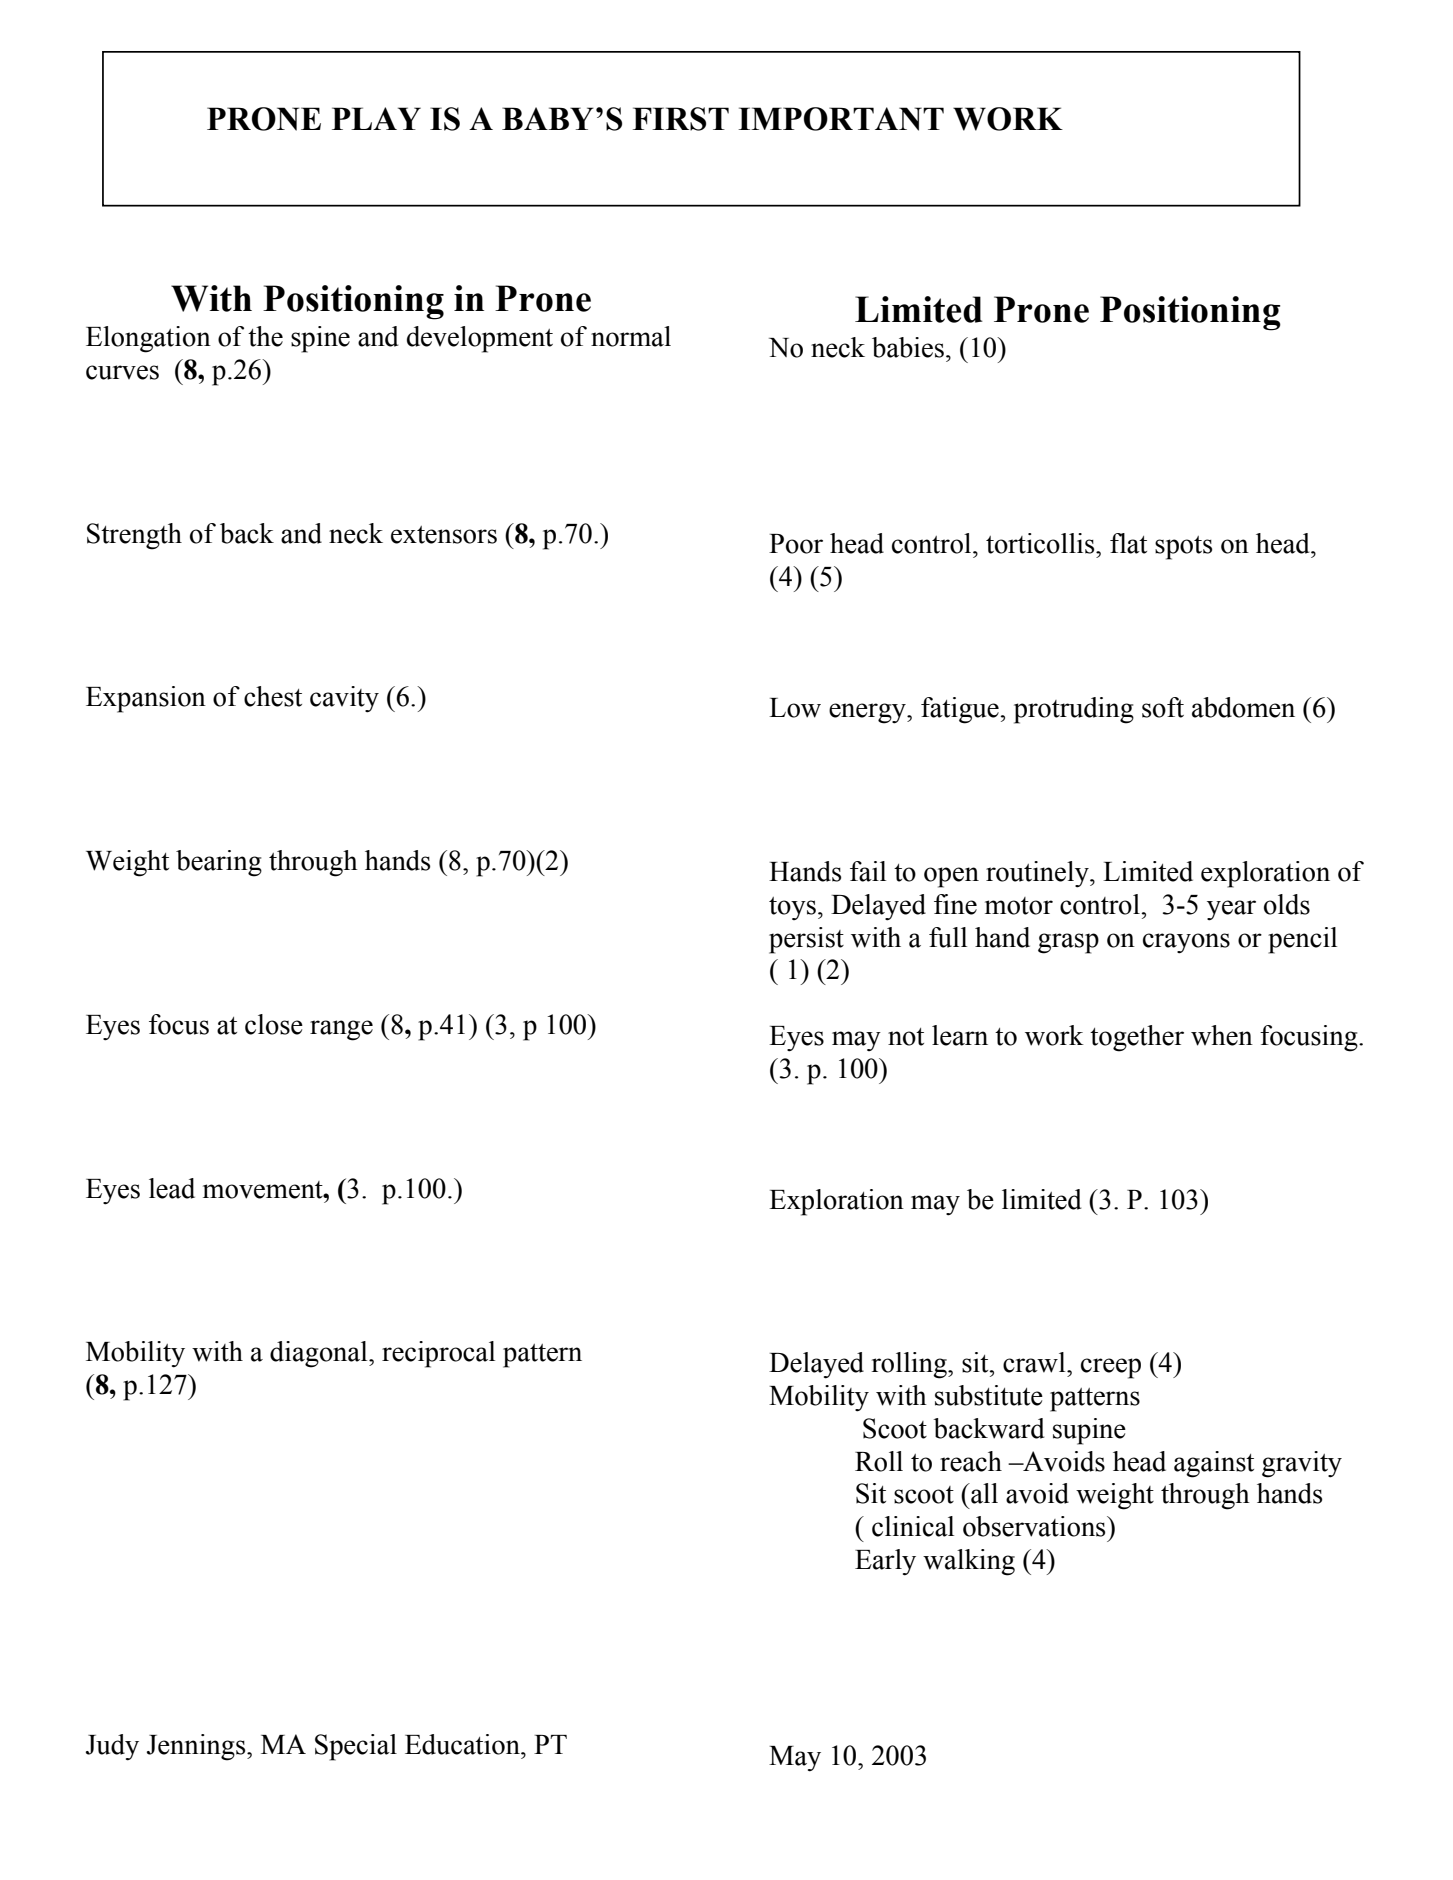 The width and height of the screenshot is (1453, 1880). I want to click on FIRST, so click(681, 119).
